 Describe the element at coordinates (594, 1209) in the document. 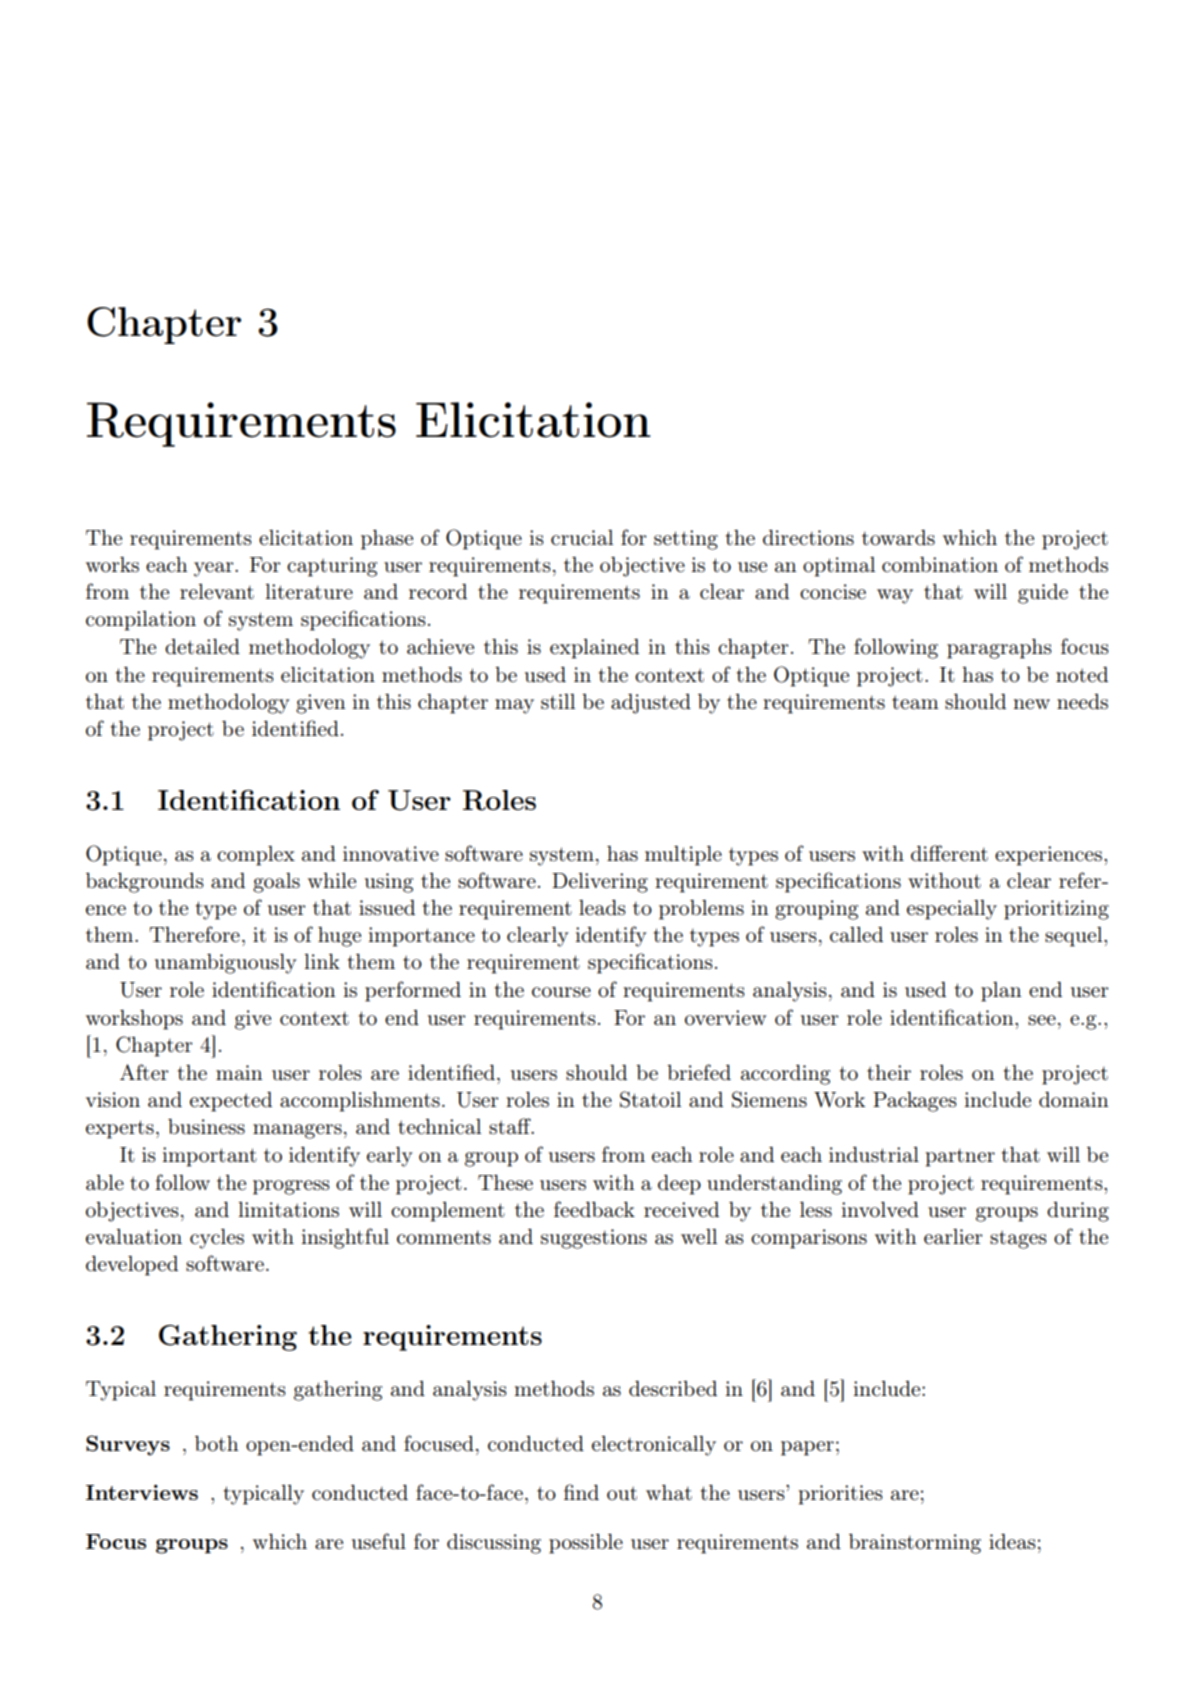

I see `feedback` at that location.
